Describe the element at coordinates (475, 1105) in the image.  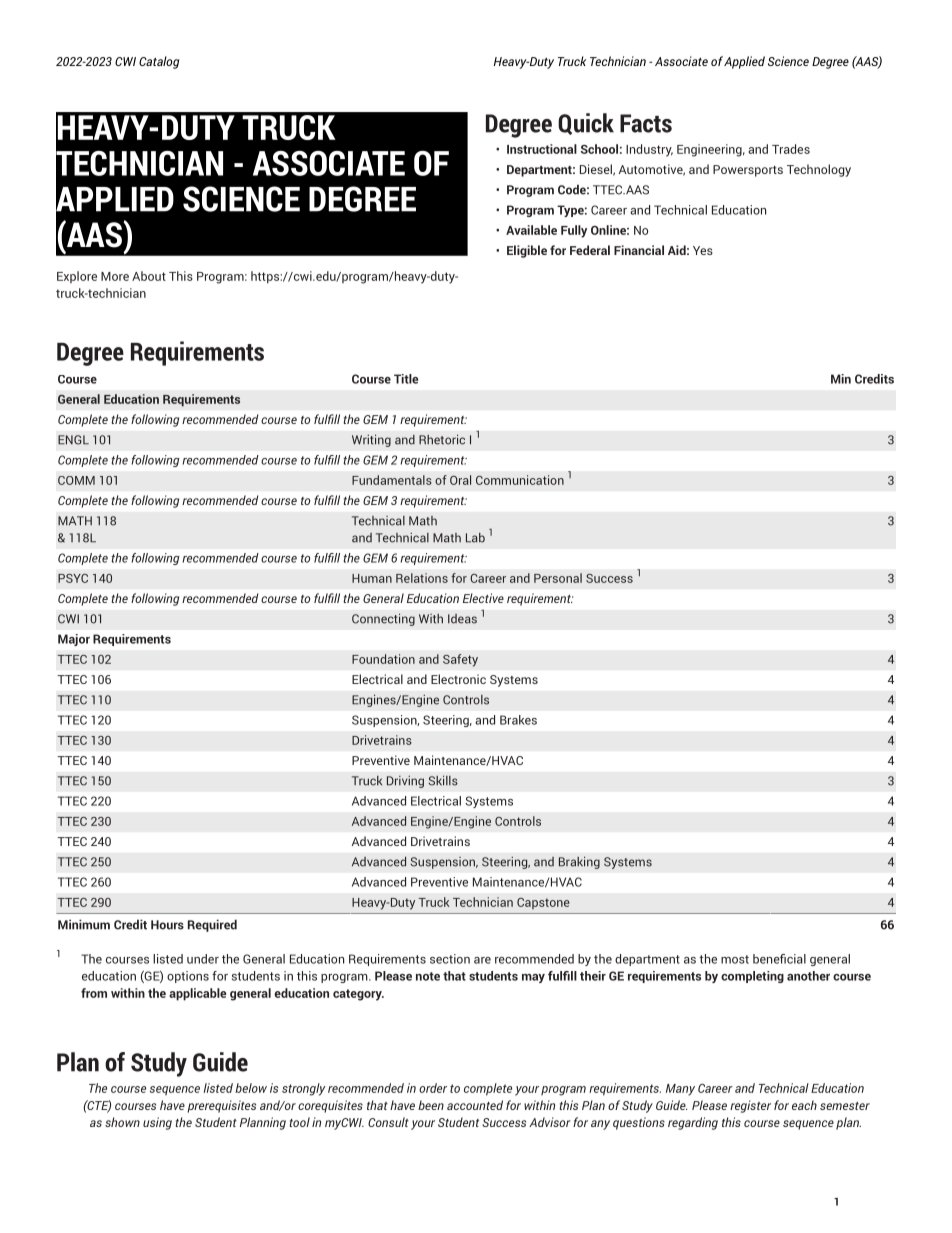
I see `accounted` at that location.
